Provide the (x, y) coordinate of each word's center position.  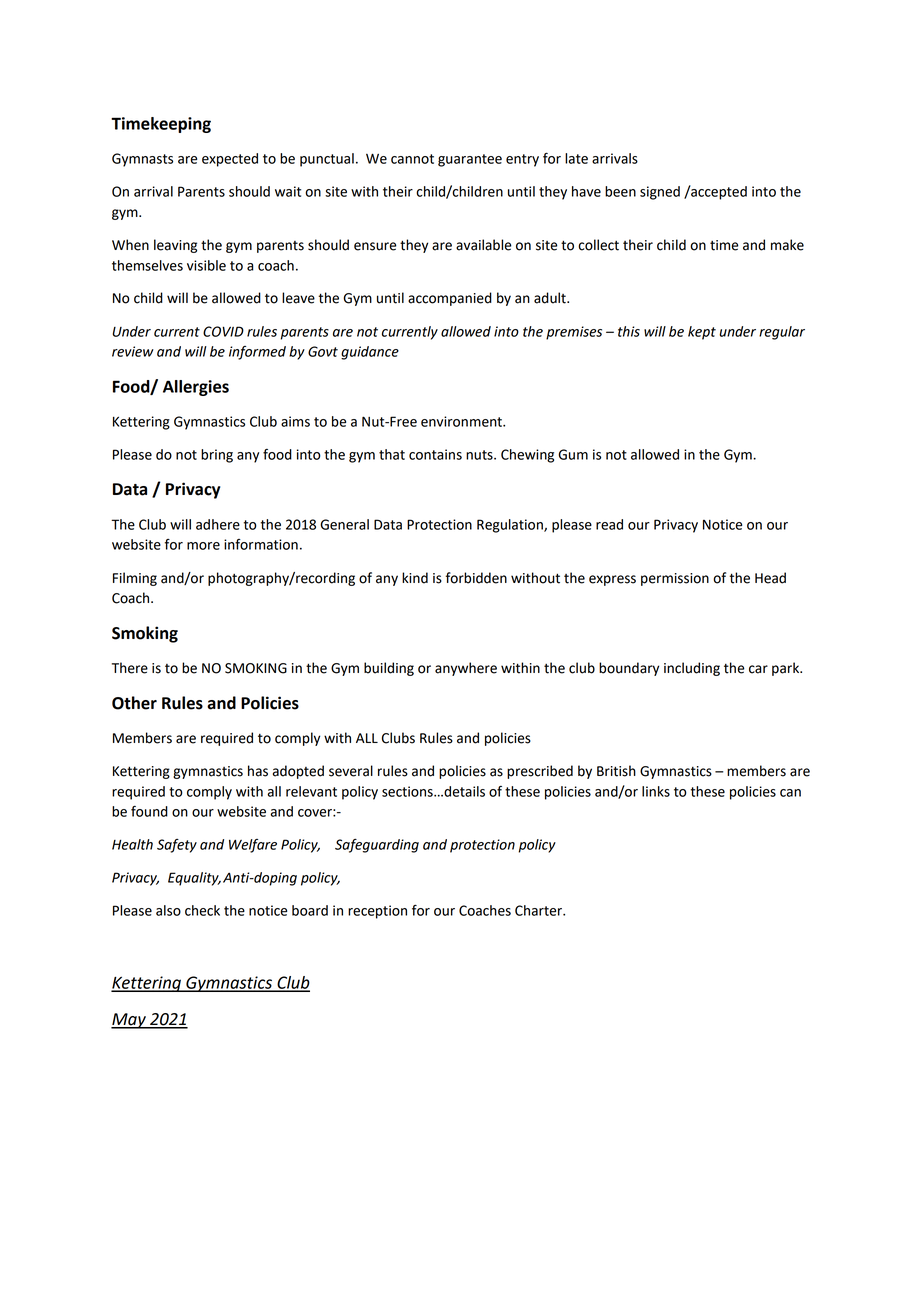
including (692, 669)
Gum (573, 454)
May (129, 1021)
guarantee (470, 160)
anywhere (466, 669)
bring (217, 456)
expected (230, 160)
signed (660, 193)
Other (134, 703)
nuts (480, 455)
